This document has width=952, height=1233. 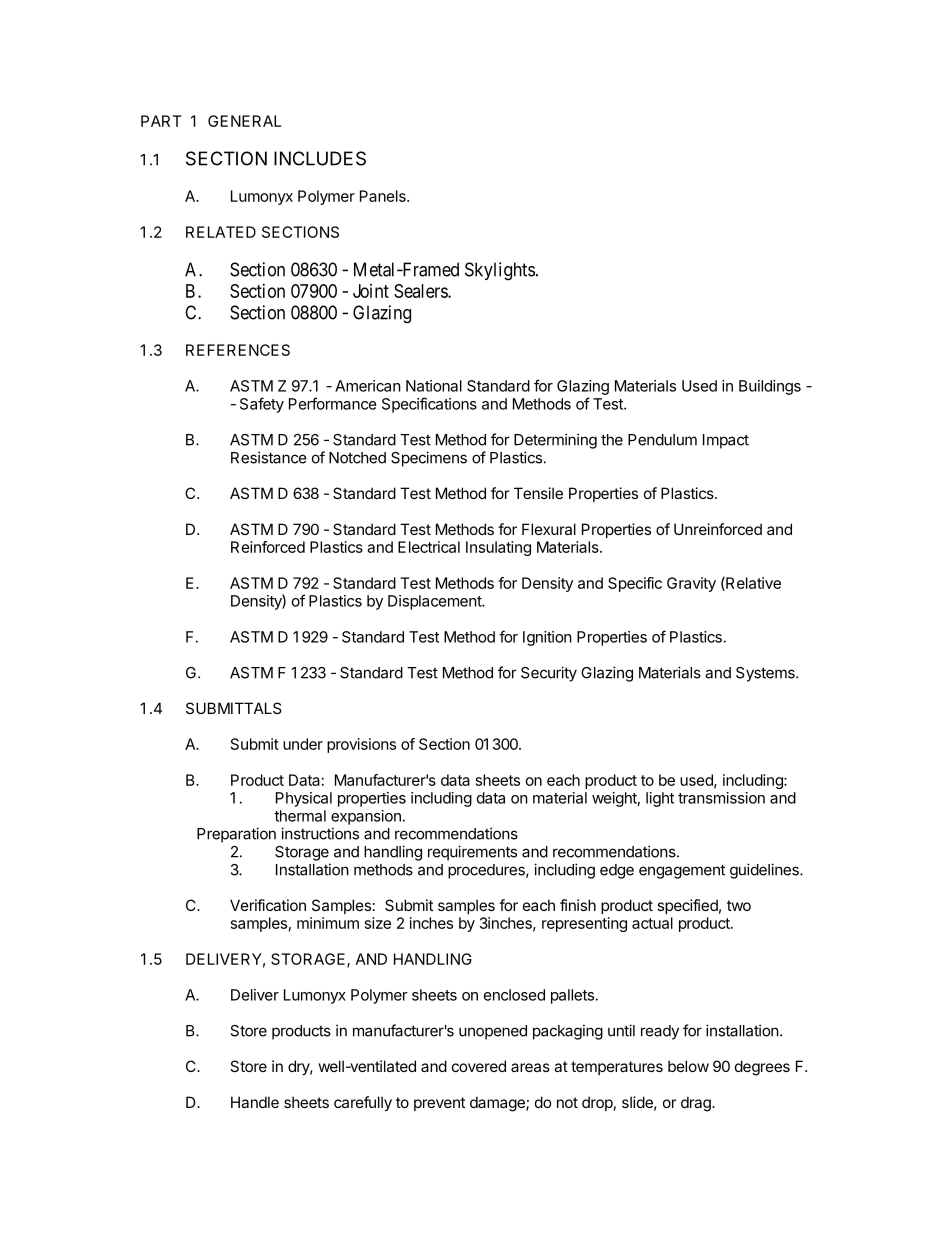 I want to click on Handle, so click(x=255, y=1102).
